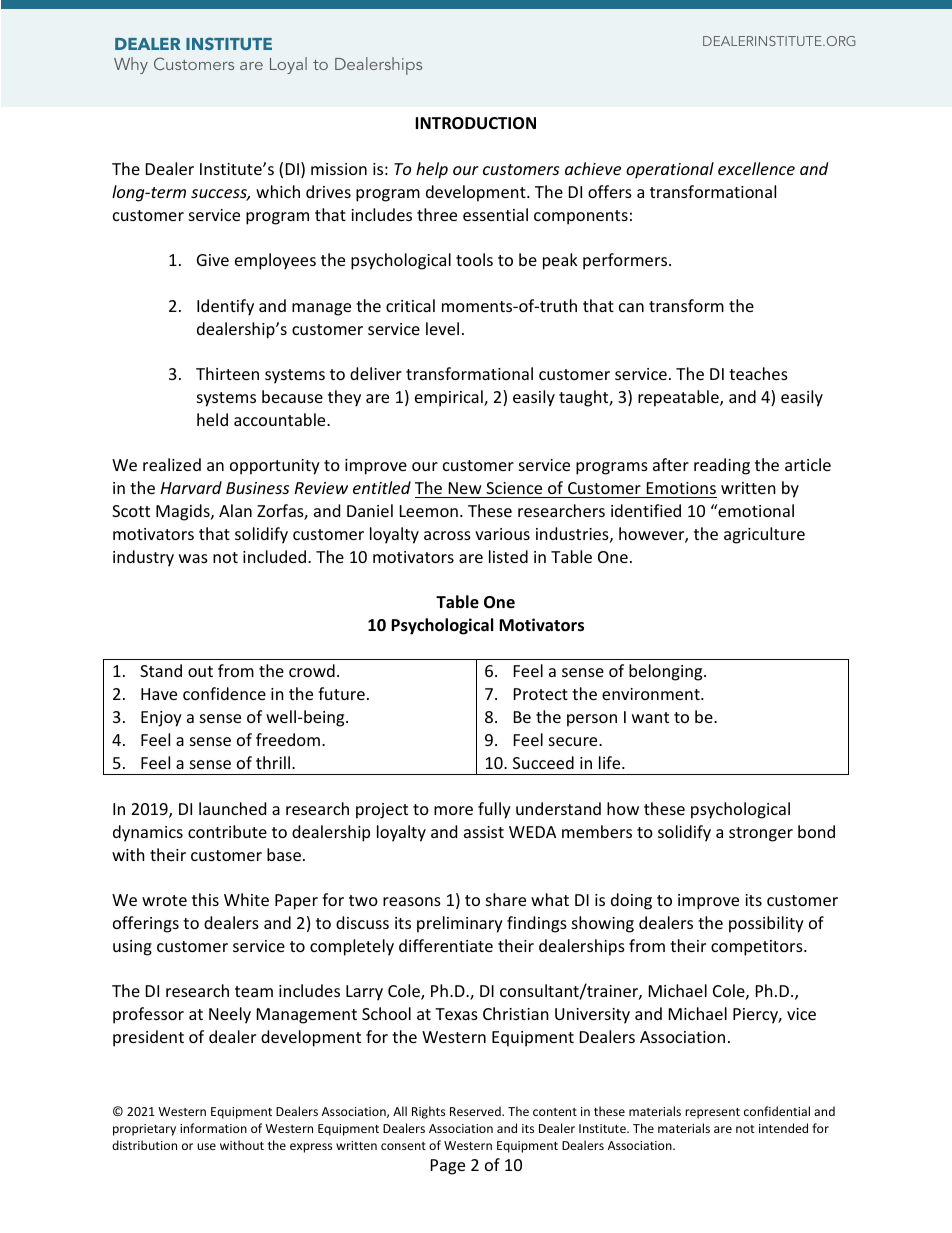 The height and width of the image is (1233, 952). Describe the element at coordinates (131, 65) in the image. I see `Why` at that location.
